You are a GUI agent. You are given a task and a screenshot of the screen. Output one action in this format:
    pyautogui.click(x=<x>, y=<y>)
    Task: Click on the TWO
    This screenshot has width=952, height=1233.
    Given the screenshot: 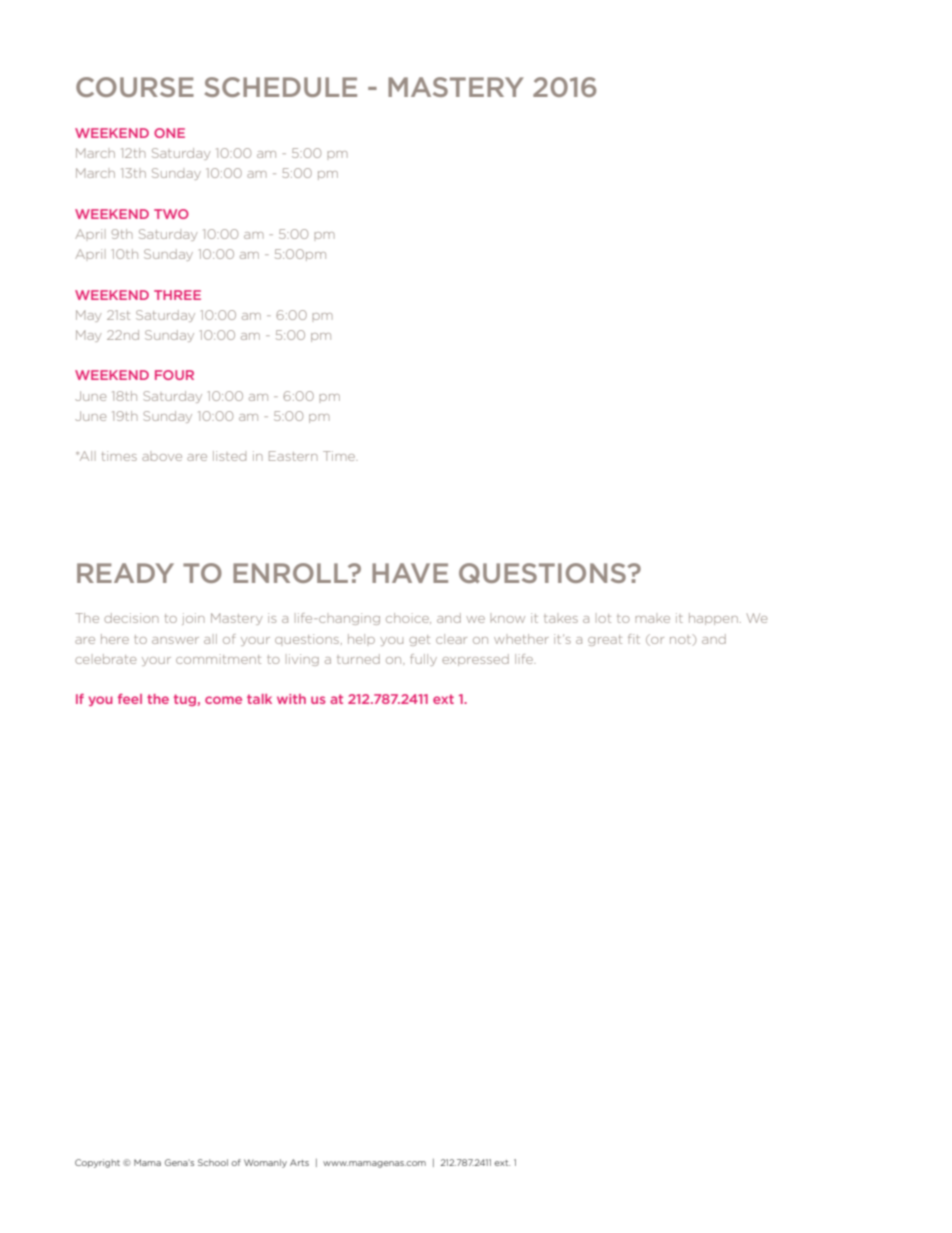 What is the action you would take?
    pyautogui.click(x=171, y=214)
